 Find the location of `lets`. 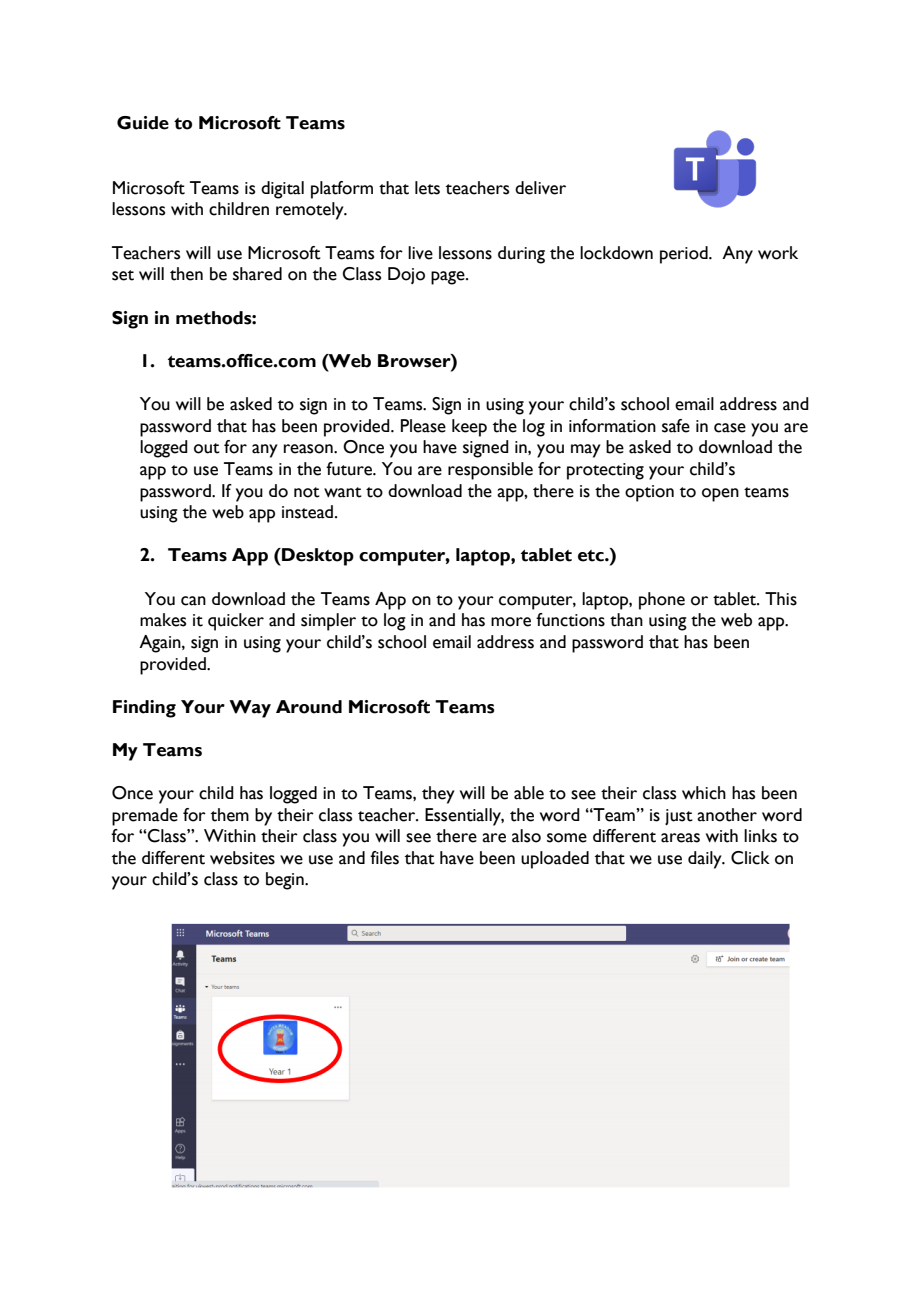

lets is located at coordinates (427, 188).
